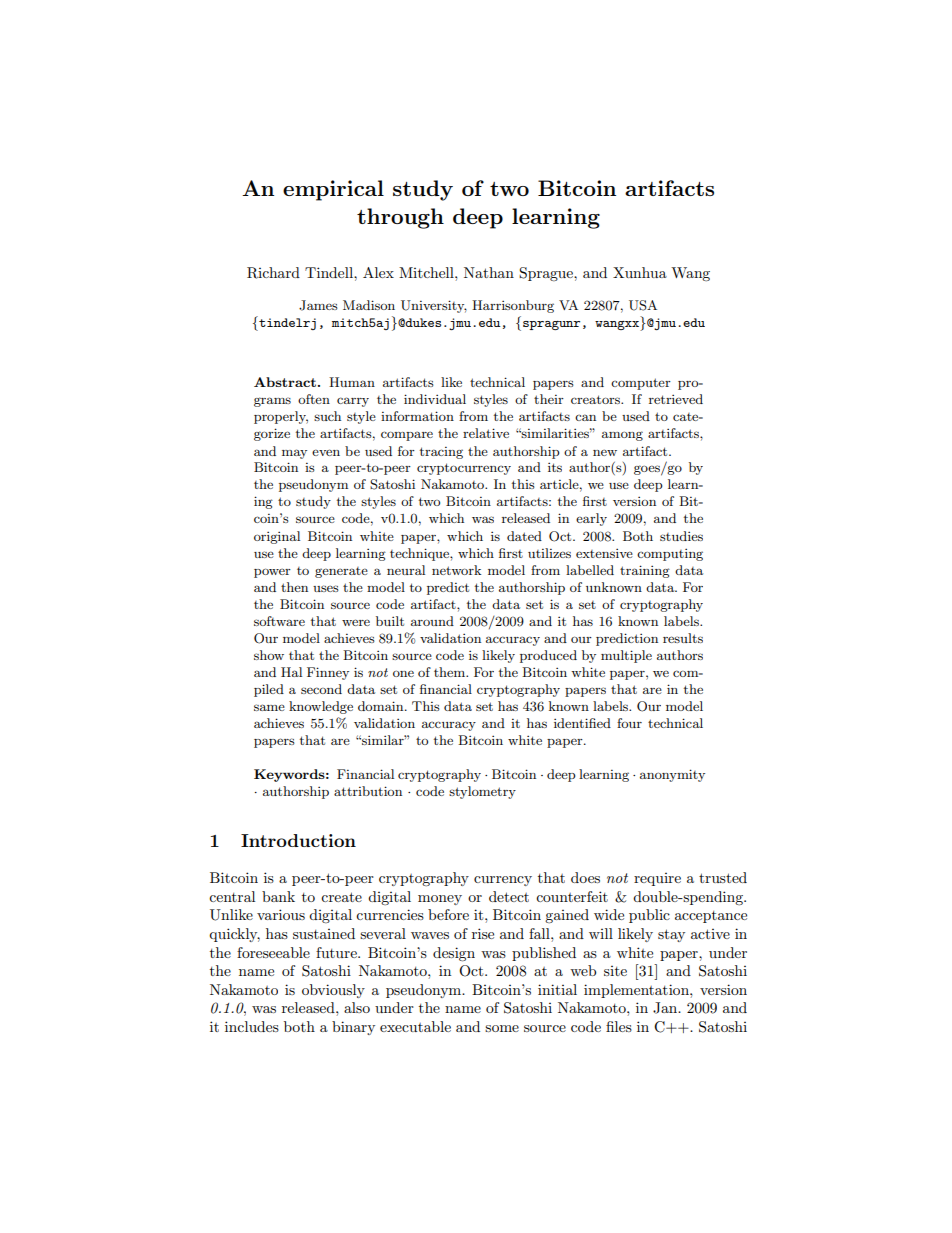 This screenshot has width=952, height=1233. I want to click on four, so click(629, 723).
